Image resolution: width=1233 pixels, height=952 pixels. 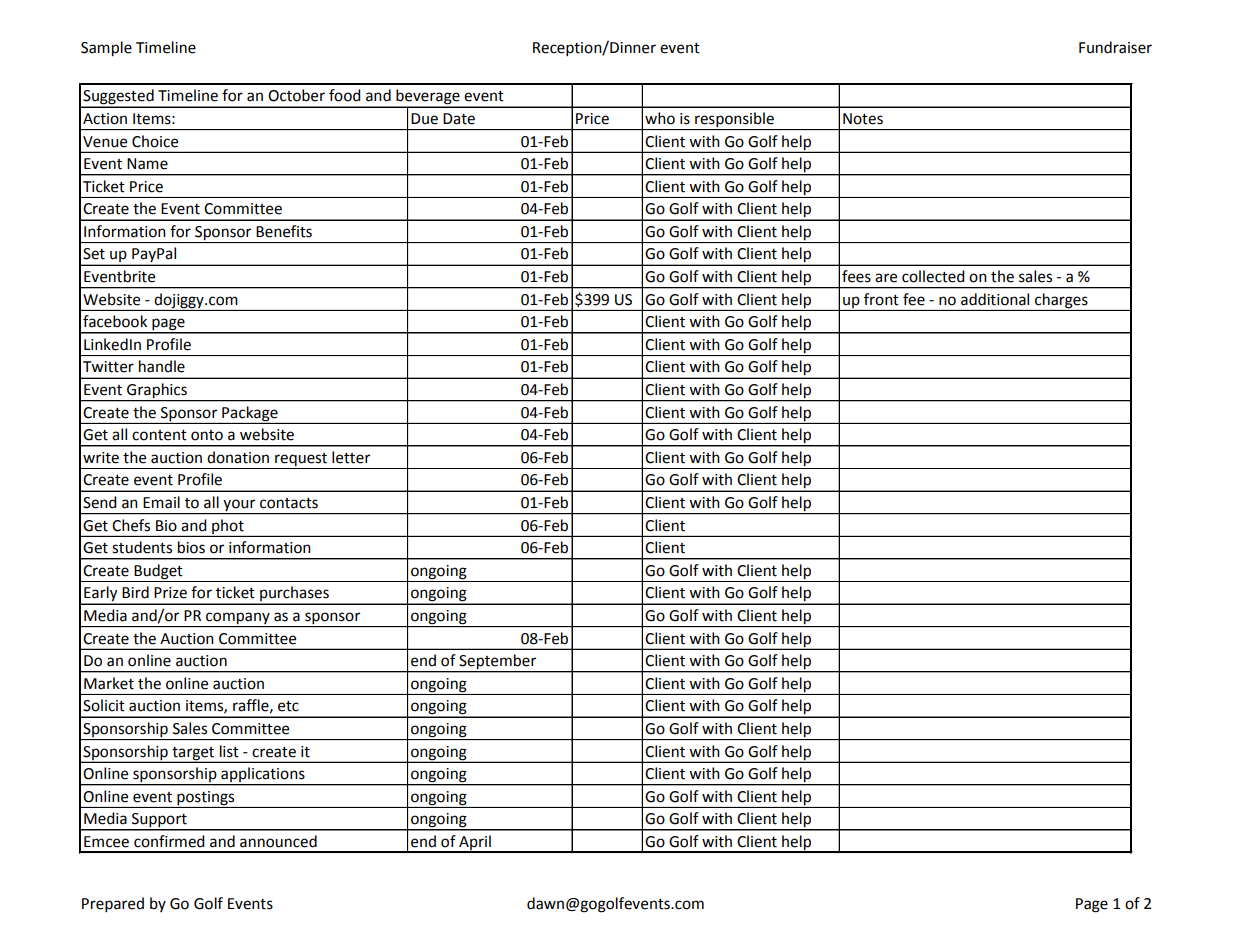 I want to click on October, so click(x=296, y=95).
